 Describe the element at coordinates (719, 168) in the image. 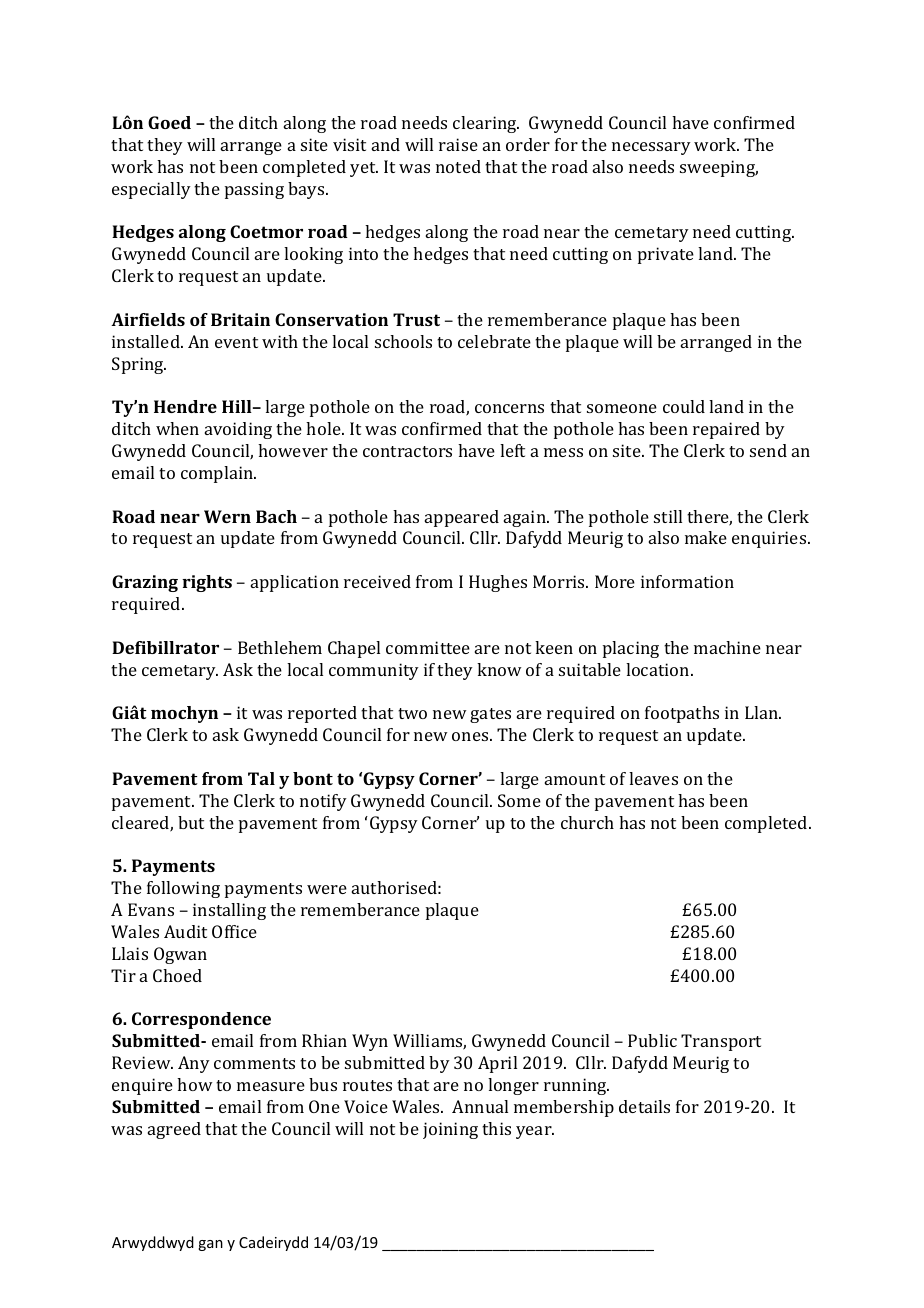

I see `sweeping` at that location.
